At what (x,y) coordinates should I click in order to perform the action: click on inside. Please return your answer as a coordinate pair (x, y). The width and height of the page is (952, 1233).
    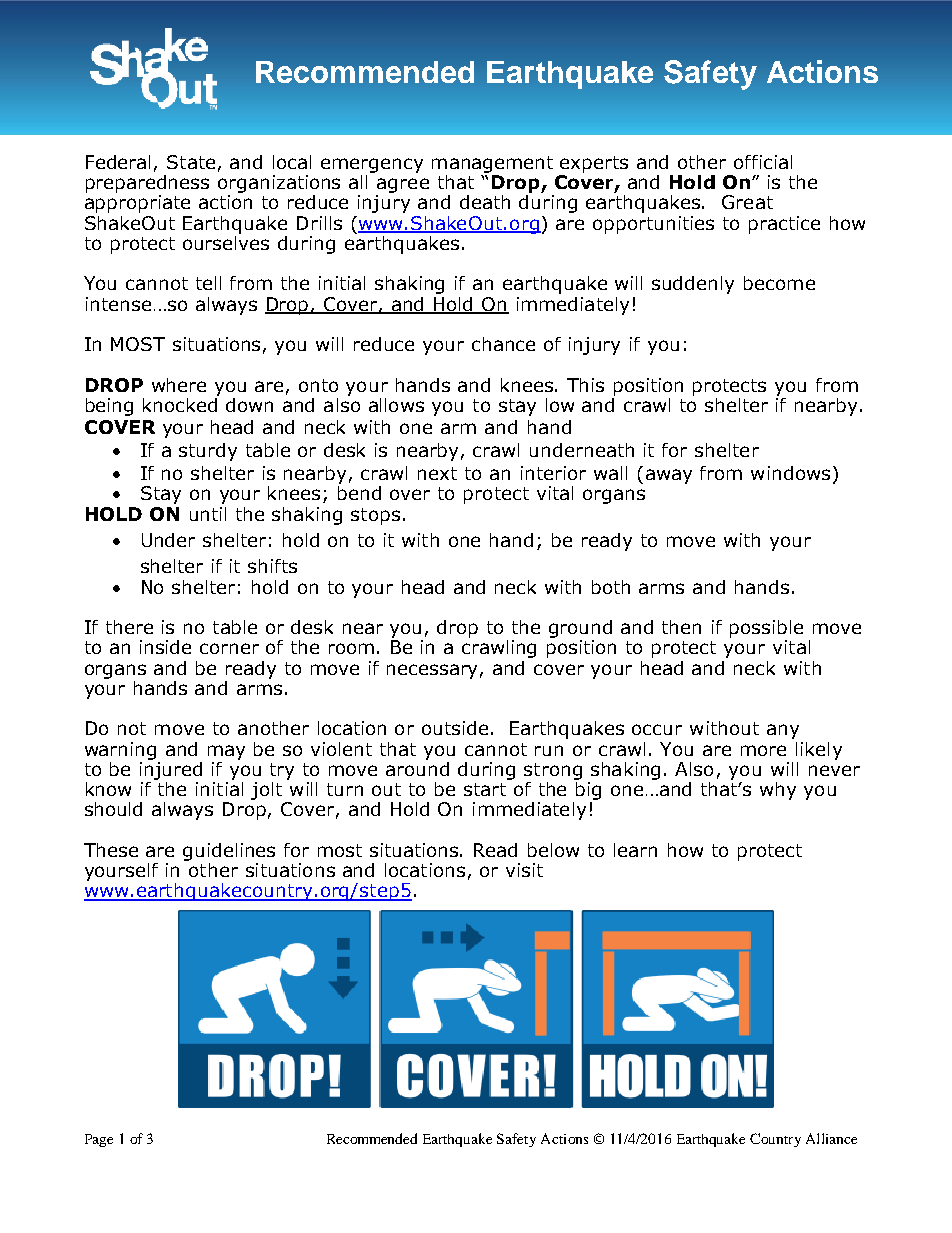
    Looking at the image, I should click on (165, 647).
